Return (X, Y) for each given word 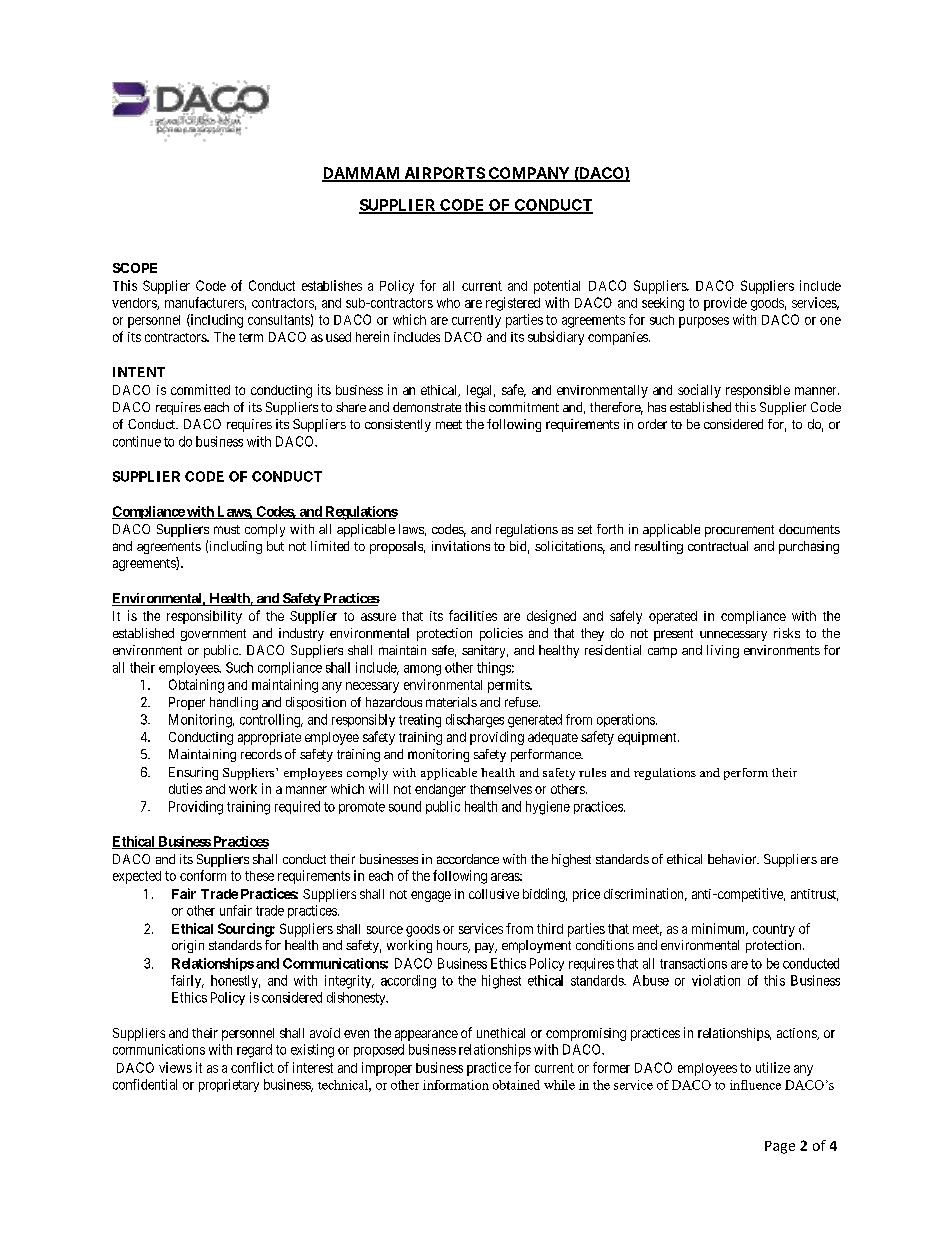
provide (725, 304)
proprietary (229, 1085)
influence (755, 1085)
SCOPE (135, 268)
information (456, 1085)
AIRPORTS (444, 174)
